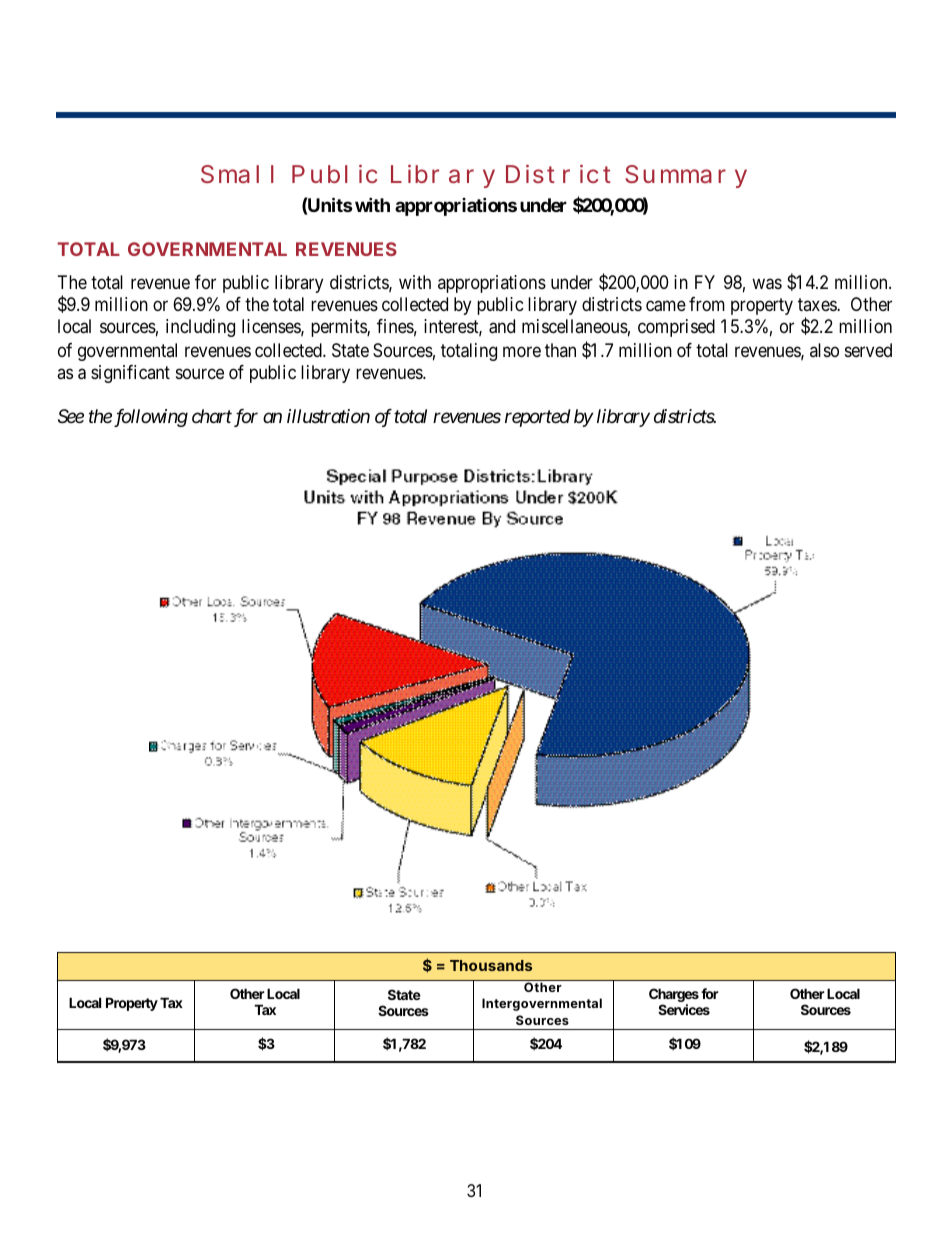 The width and height of the screenshot is (952, 1233). What do you see at coordinates (824, 350) in the screenshot?
I see `also` at bounding box center [824, 350].
